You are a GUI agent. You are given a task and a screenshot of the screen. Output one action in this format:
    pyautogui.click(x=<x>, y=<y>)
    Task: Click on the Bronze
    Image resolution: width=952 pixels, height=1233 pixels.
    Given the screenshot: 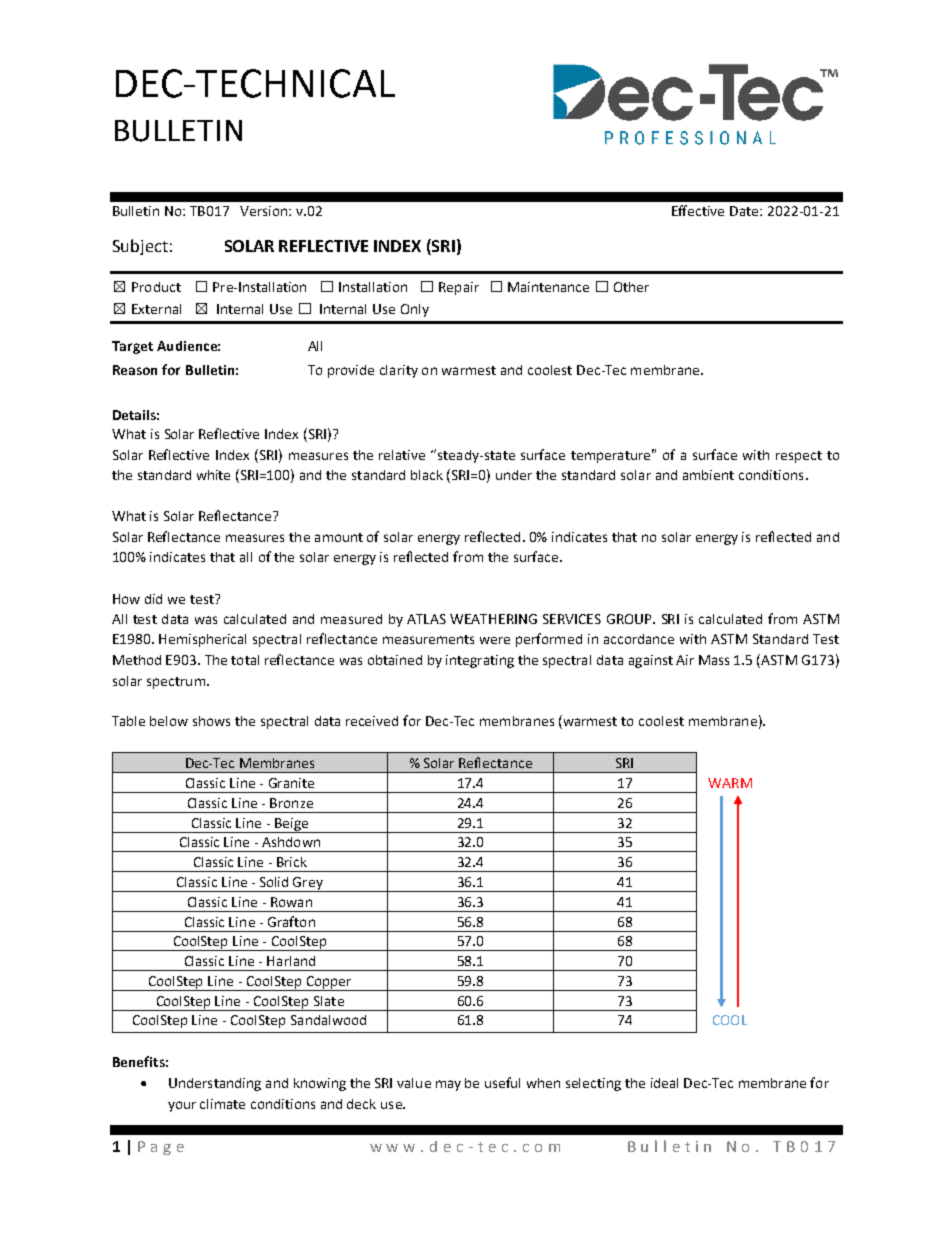 What is the action you would take?
    pyautogui.click(x=291, y=803)
